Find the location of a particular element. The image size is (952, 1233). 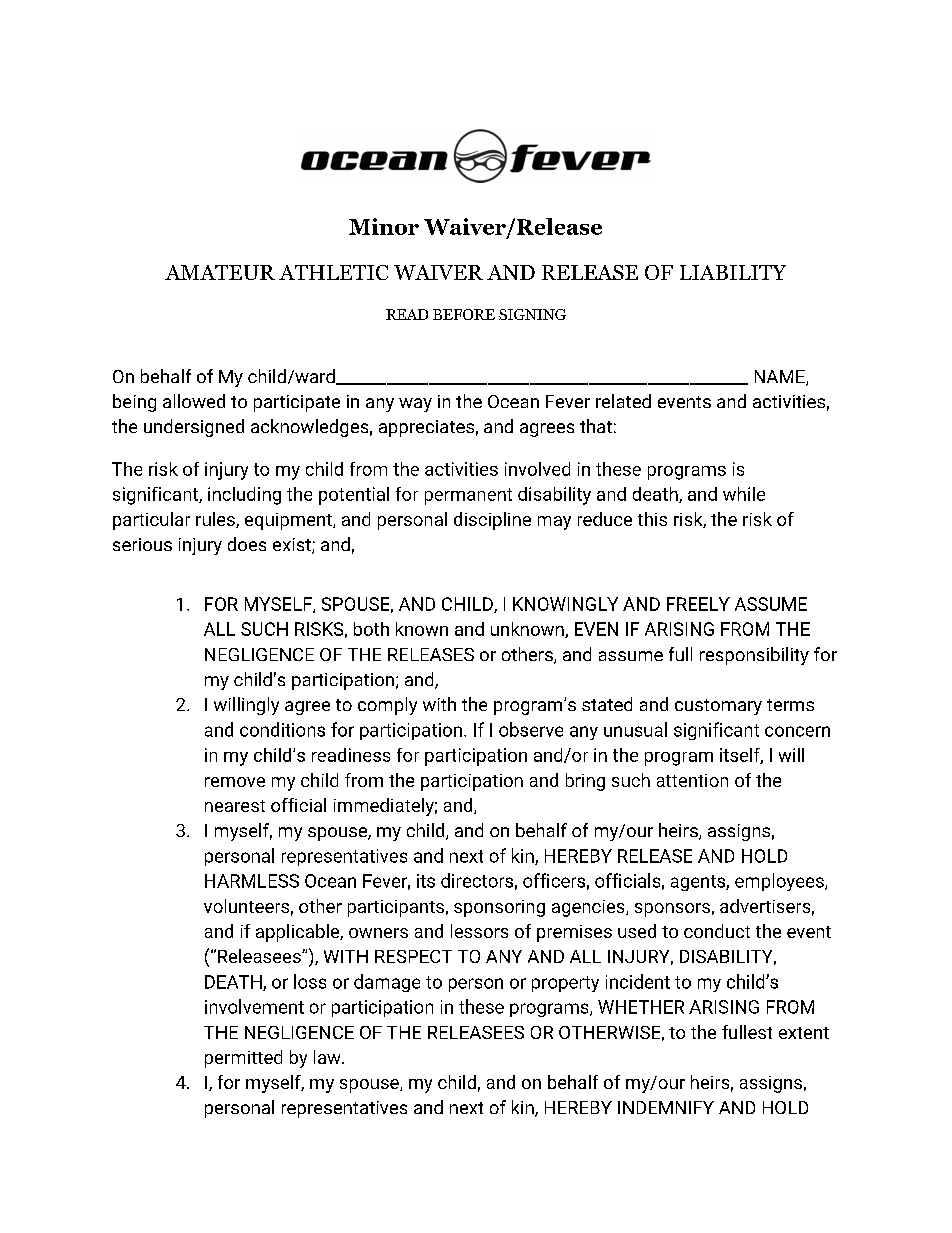

AMATEUR is located at coordinates (220, 272).
